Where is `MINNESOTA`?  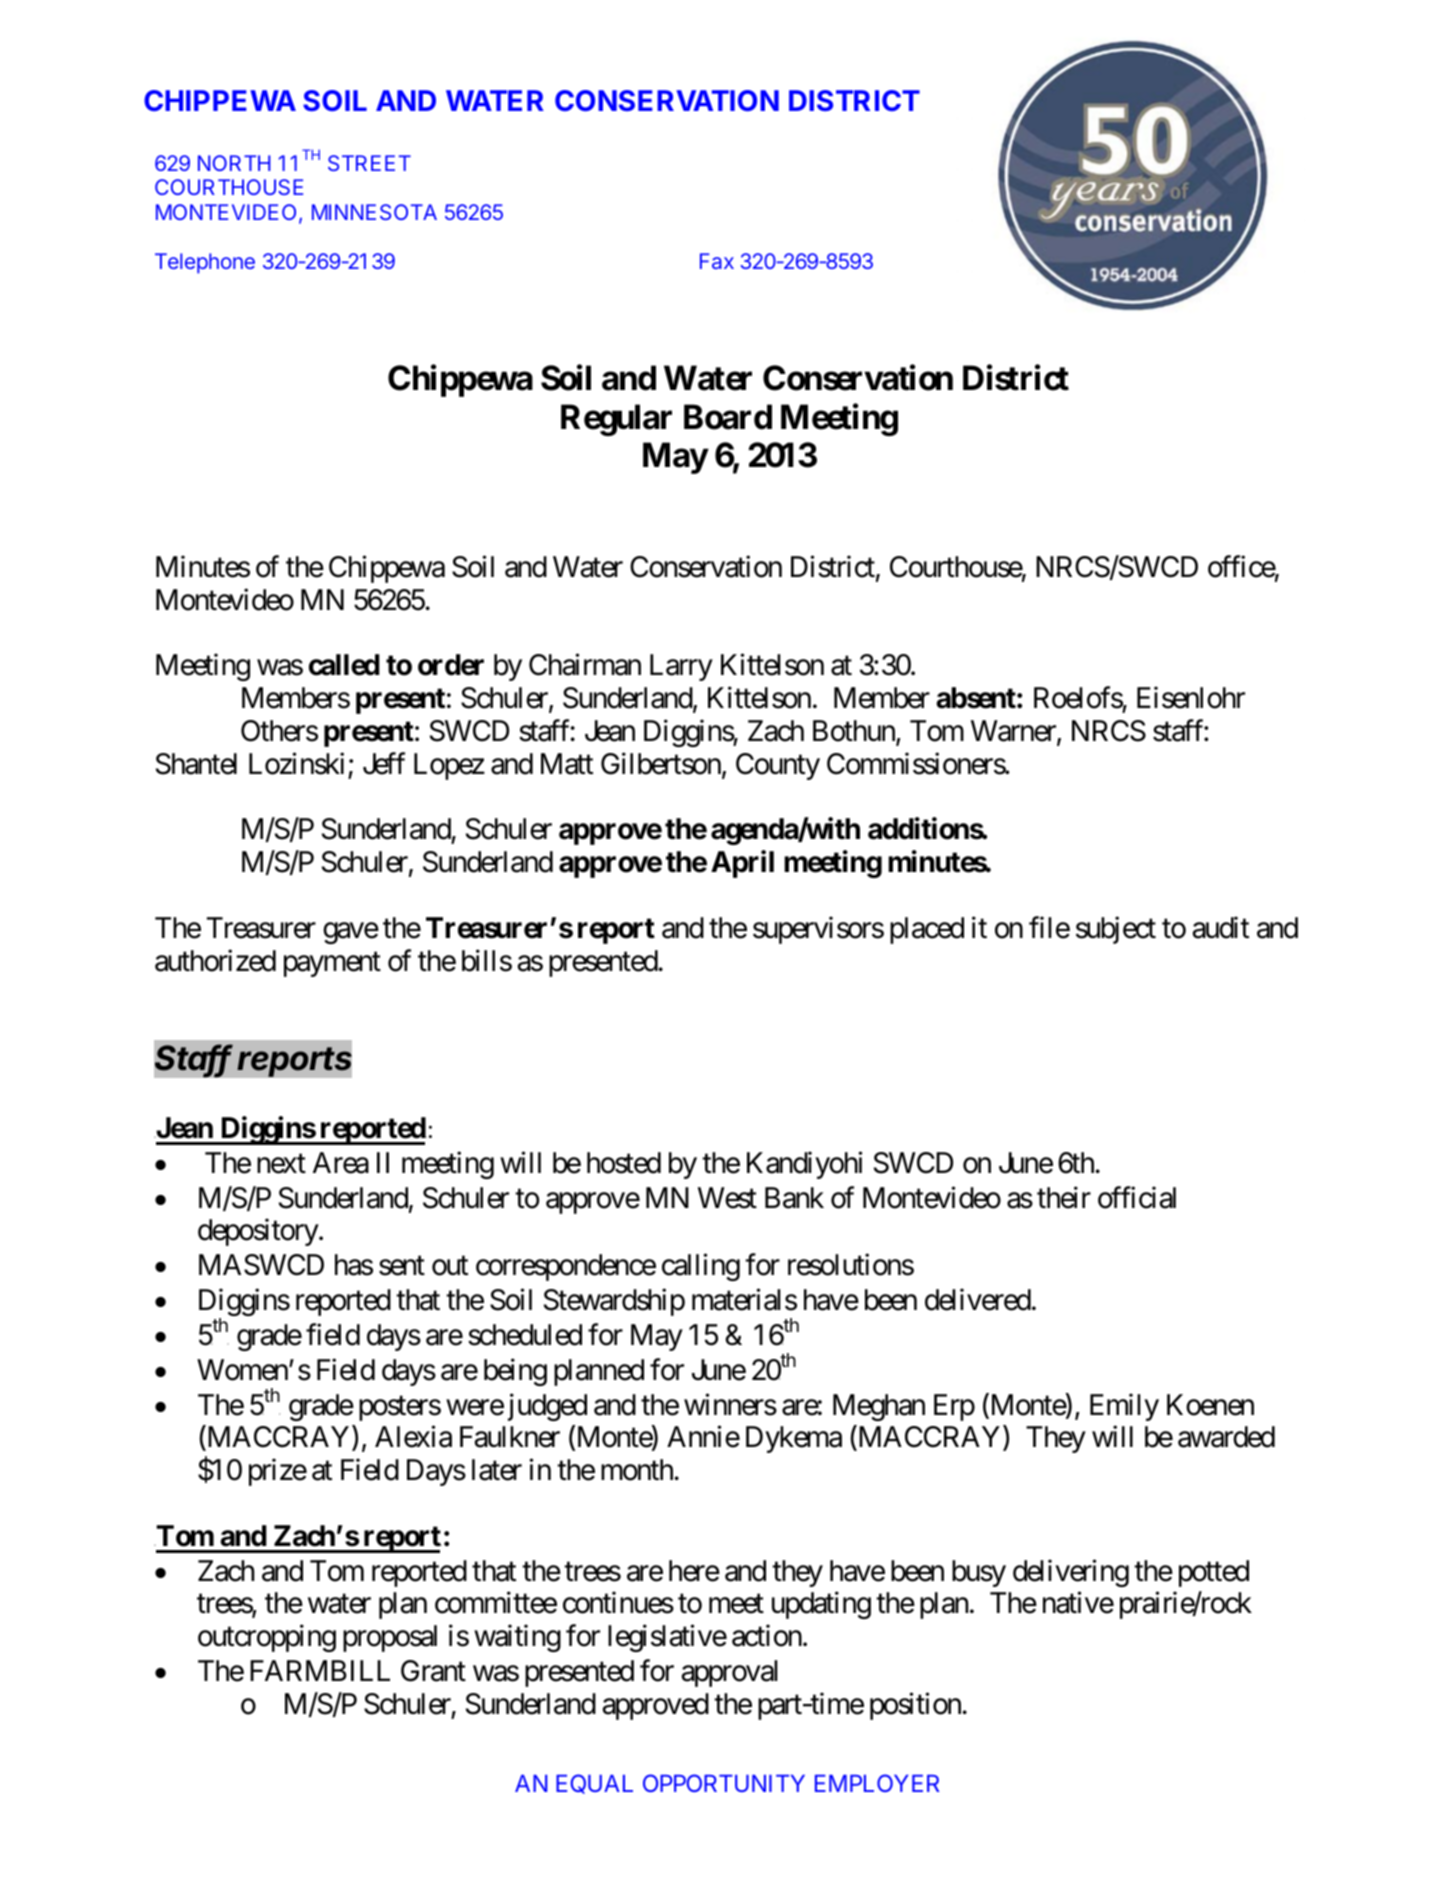
MINNESOTA is located at coordinates (374, 212).
